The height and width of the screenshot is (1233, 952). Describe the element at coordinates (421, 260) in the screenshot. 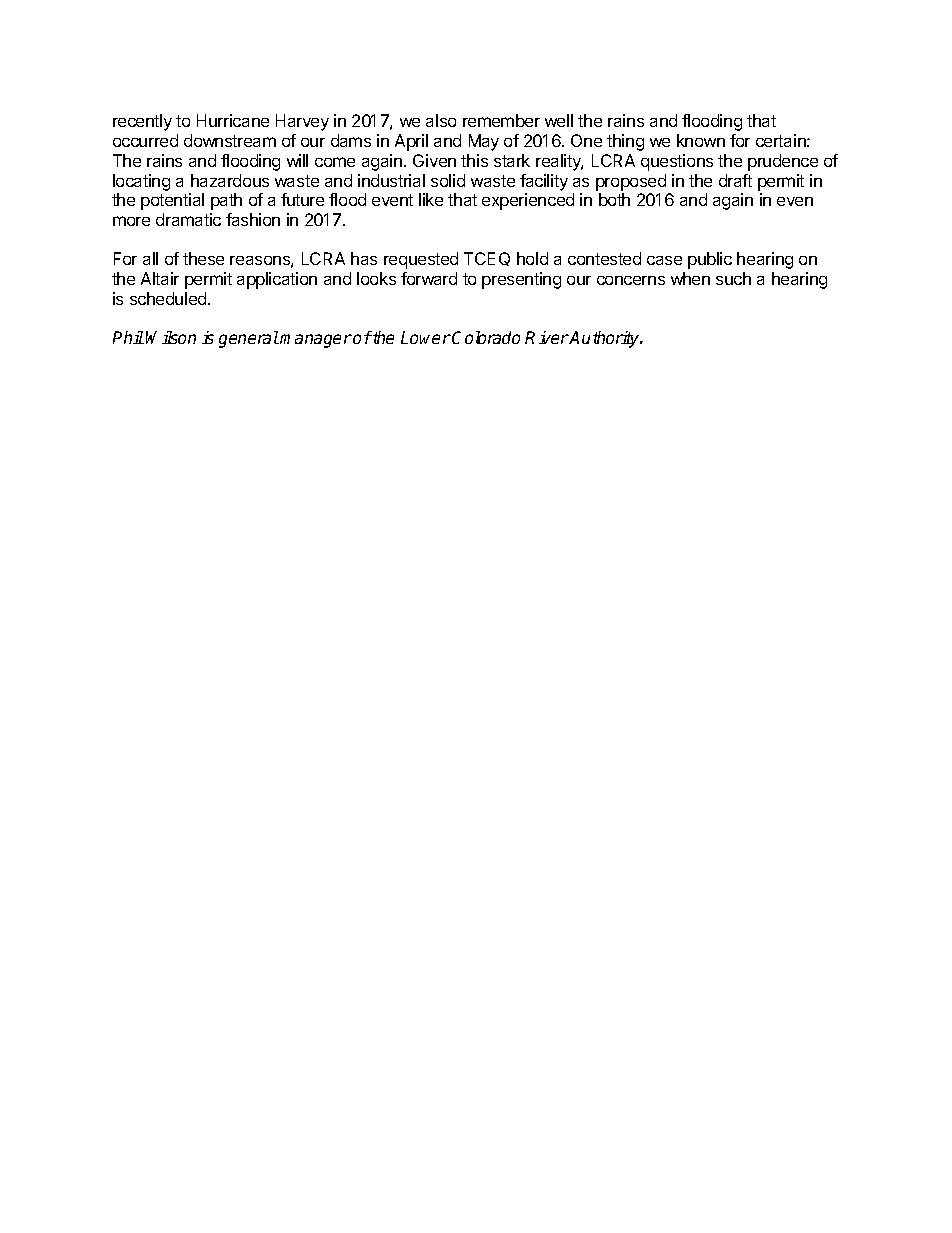

I see `requested` at that location.
